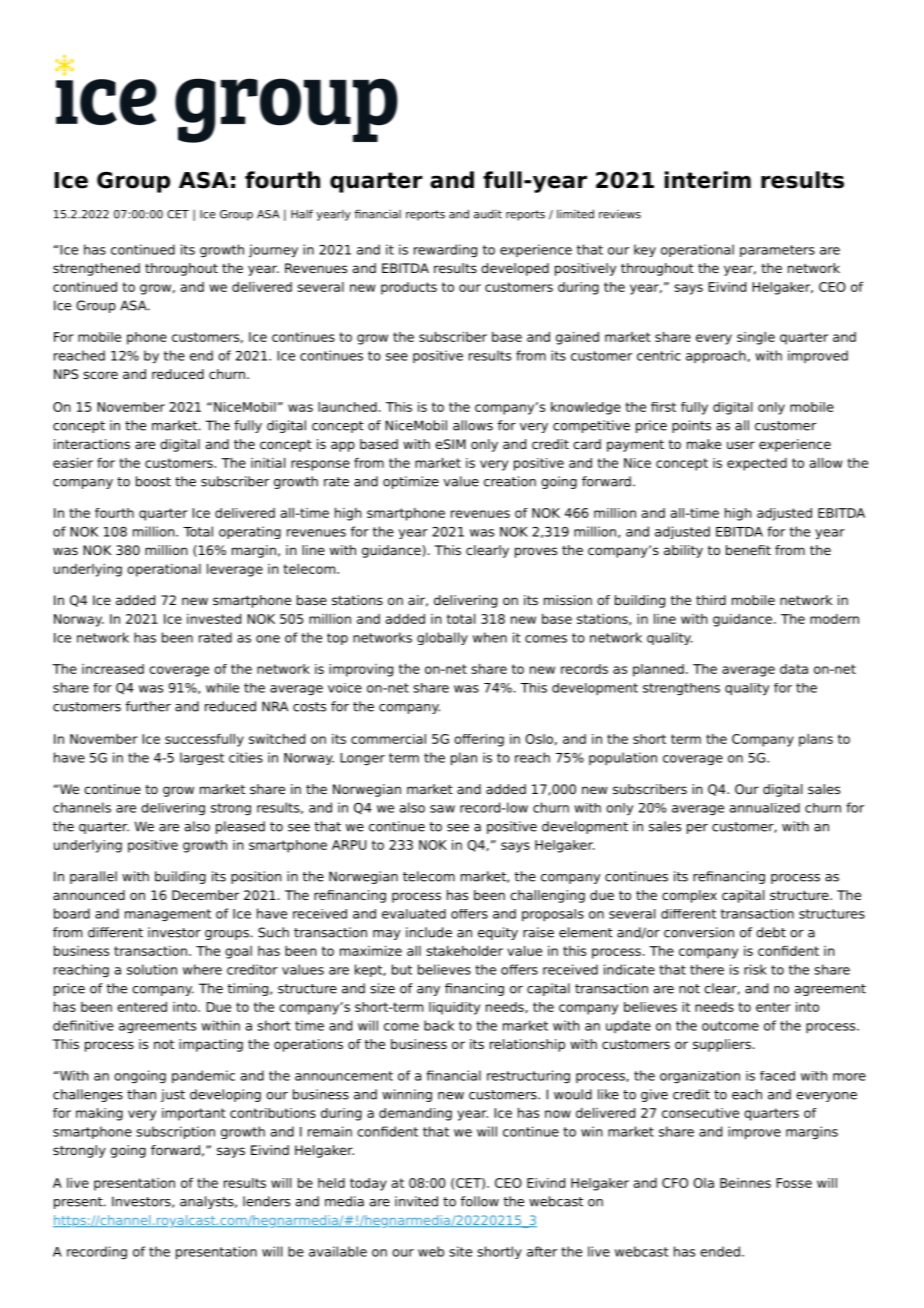  What do you see at coordinates (388, 739) in the page?
I see `commercial` at bounding box center [388, 739].
